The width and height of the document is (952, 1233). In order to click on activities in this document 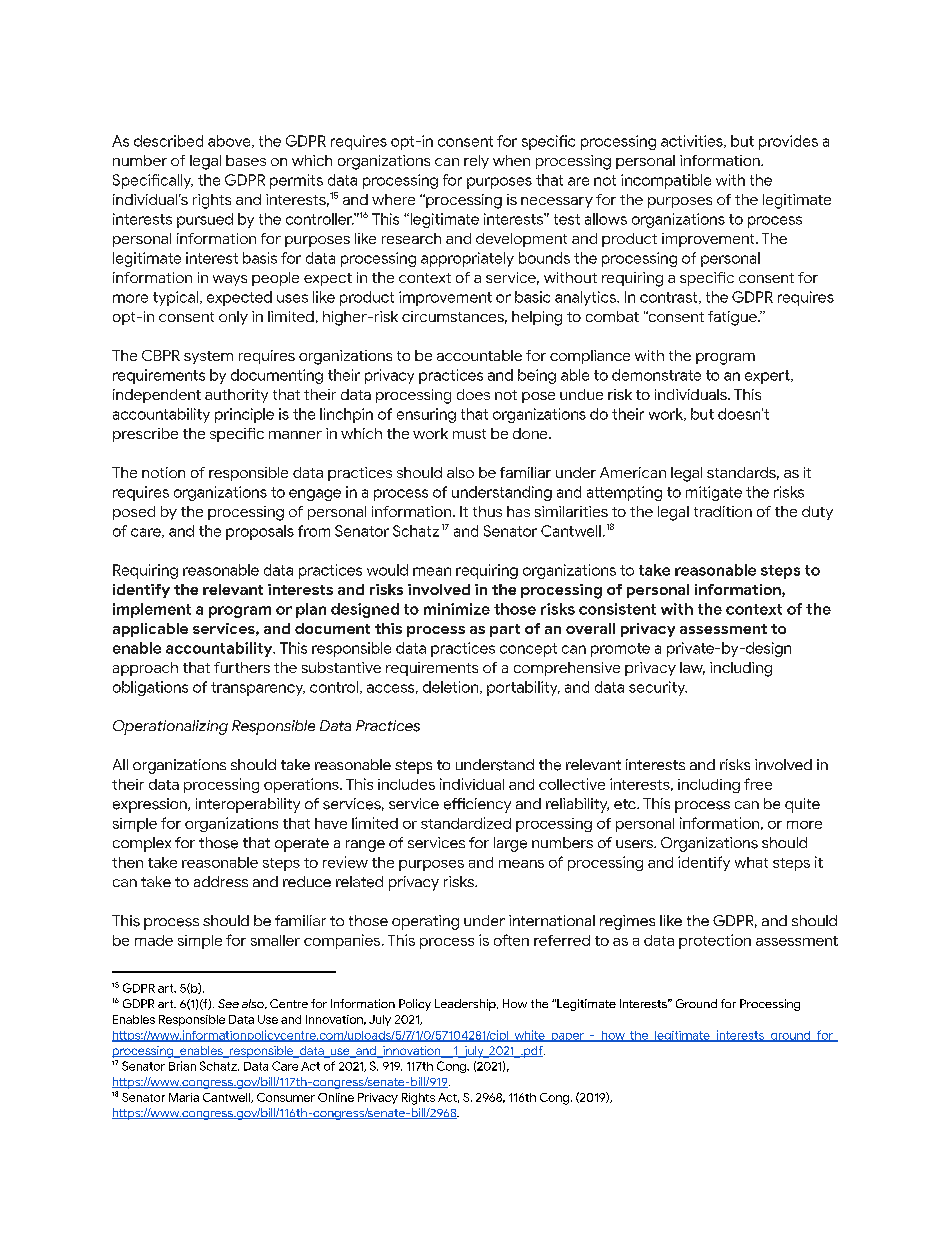, I will do `click(693, 141)`.
